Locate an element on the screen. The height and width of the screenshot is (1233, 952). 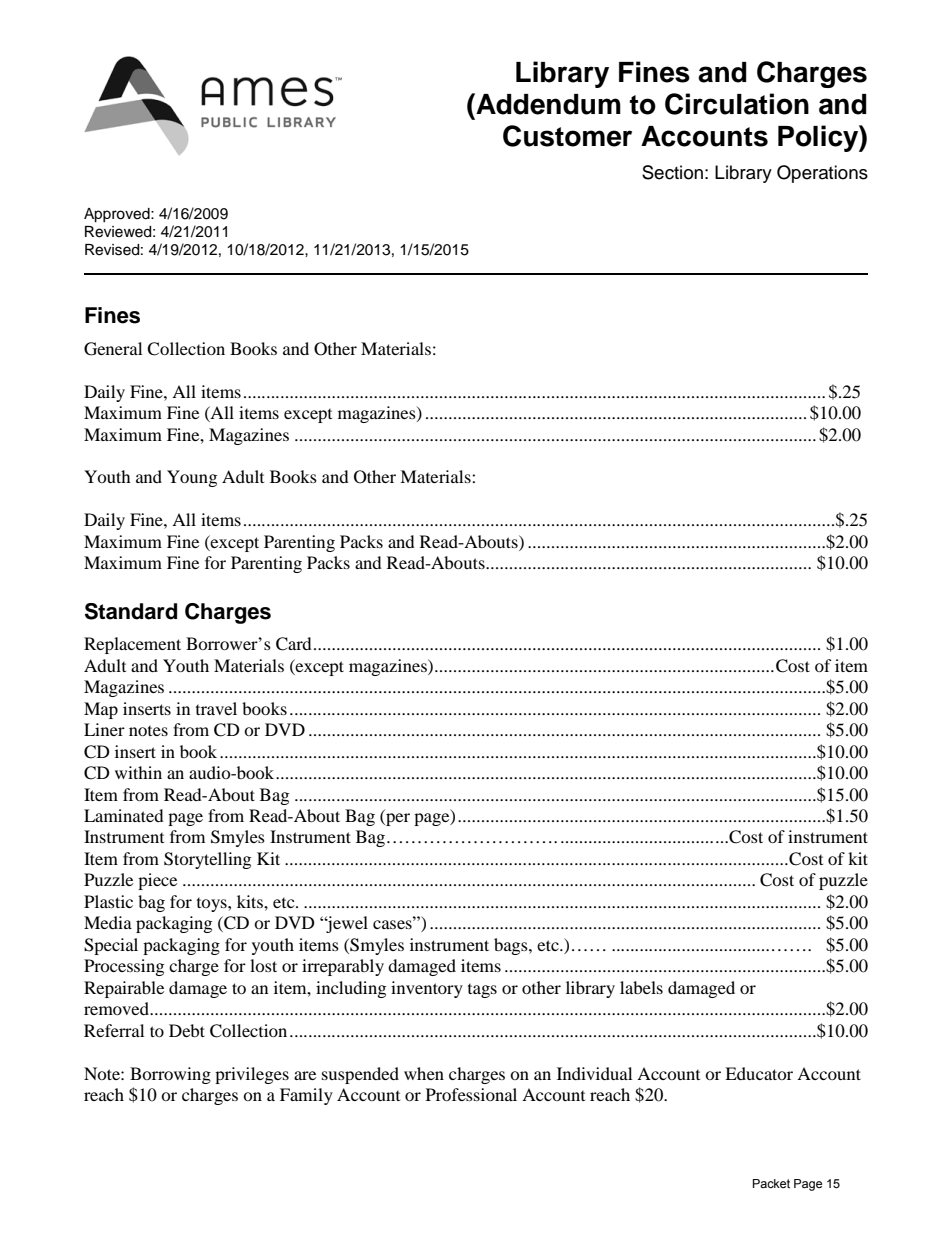
Borrowing is located at coordinates (170, 1075).
